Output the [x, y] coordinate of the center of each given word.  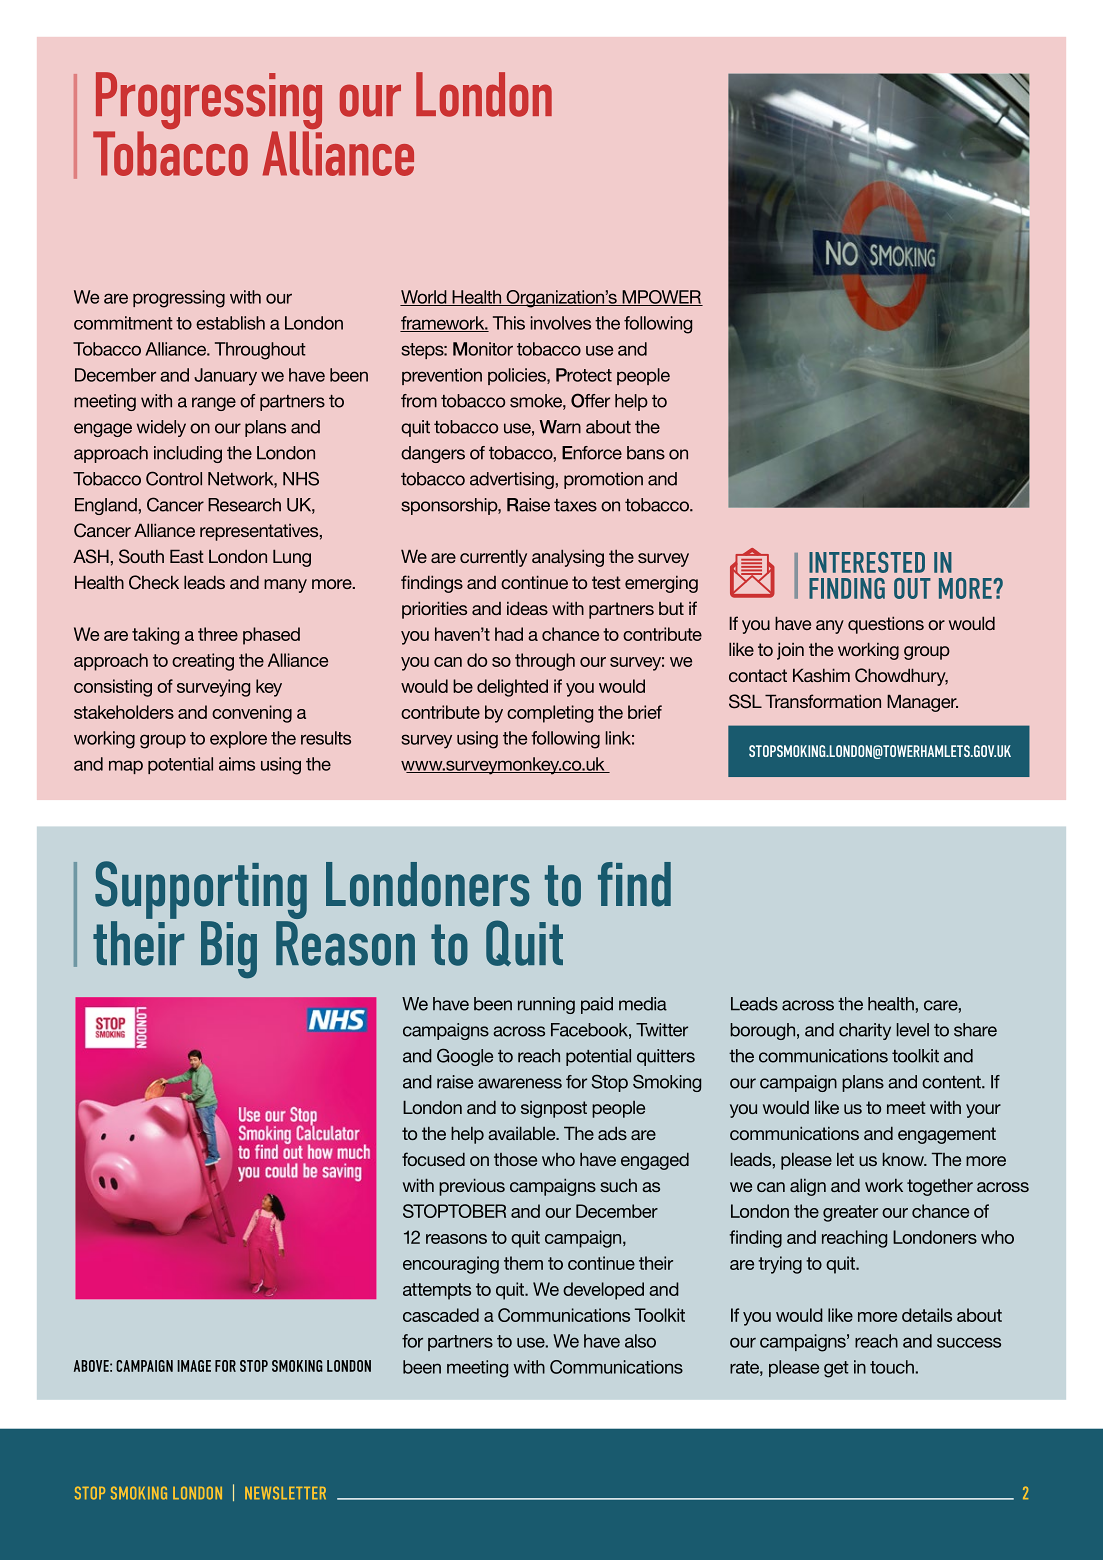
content [952, 1082]
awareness [520, 1083]
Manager [922, 703]
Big [229, 950]
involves [561, 323]
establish [230, 323]
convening [252, 714]
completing [550, 714]
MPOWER [661, 298]
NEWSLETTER [285, 1493]
